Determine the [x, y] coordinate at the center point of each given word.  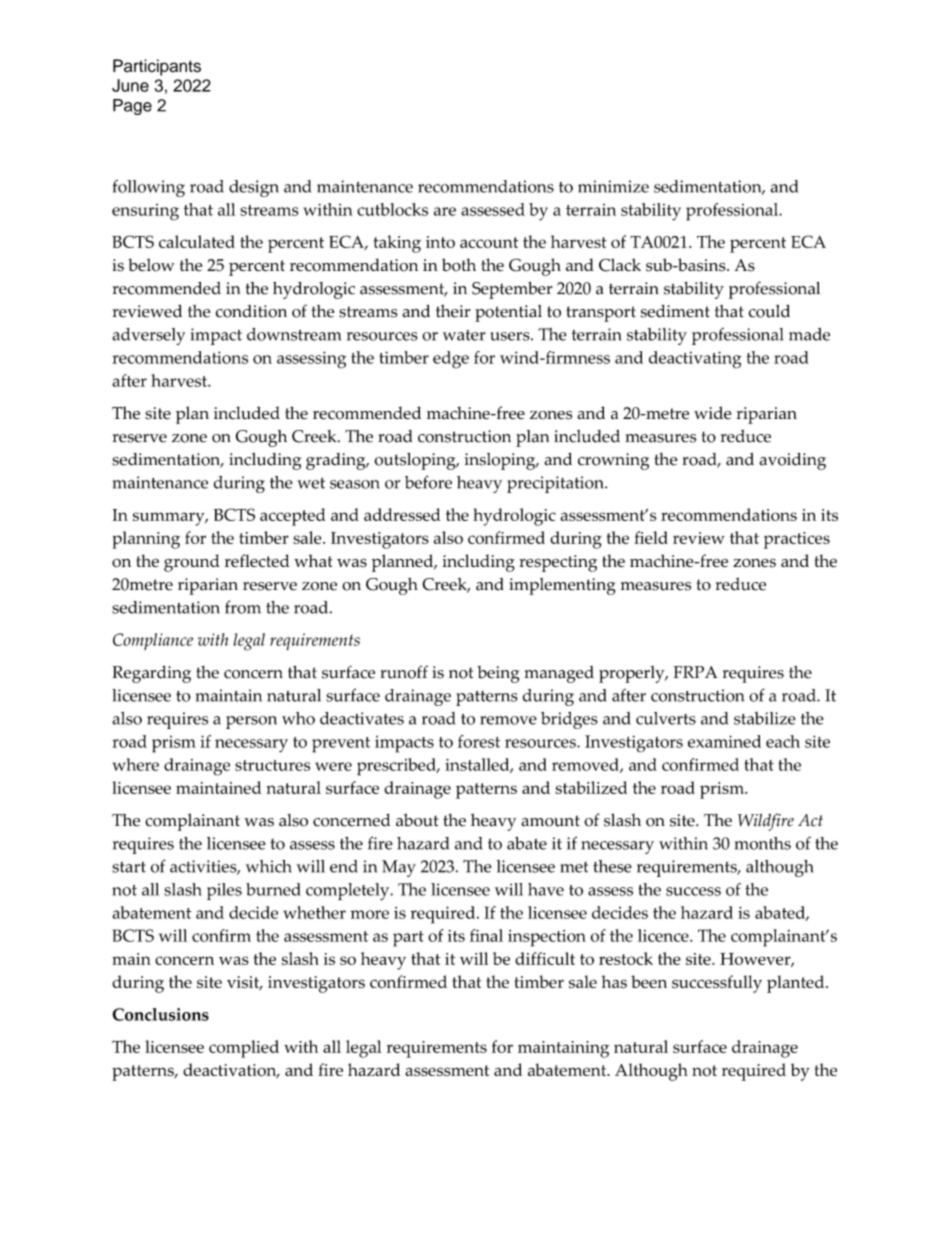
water [464, 335]
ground [192, 563]
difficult [545, 958]
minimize [613, 186]
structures [272, 765]
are [445, 211]
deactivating [695, 360]
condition [251, 311]
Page [132, 107]
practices [797, 540]
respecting [558, 563]
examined [724, 741]
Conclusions [160, 1014]
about [417, 820]
